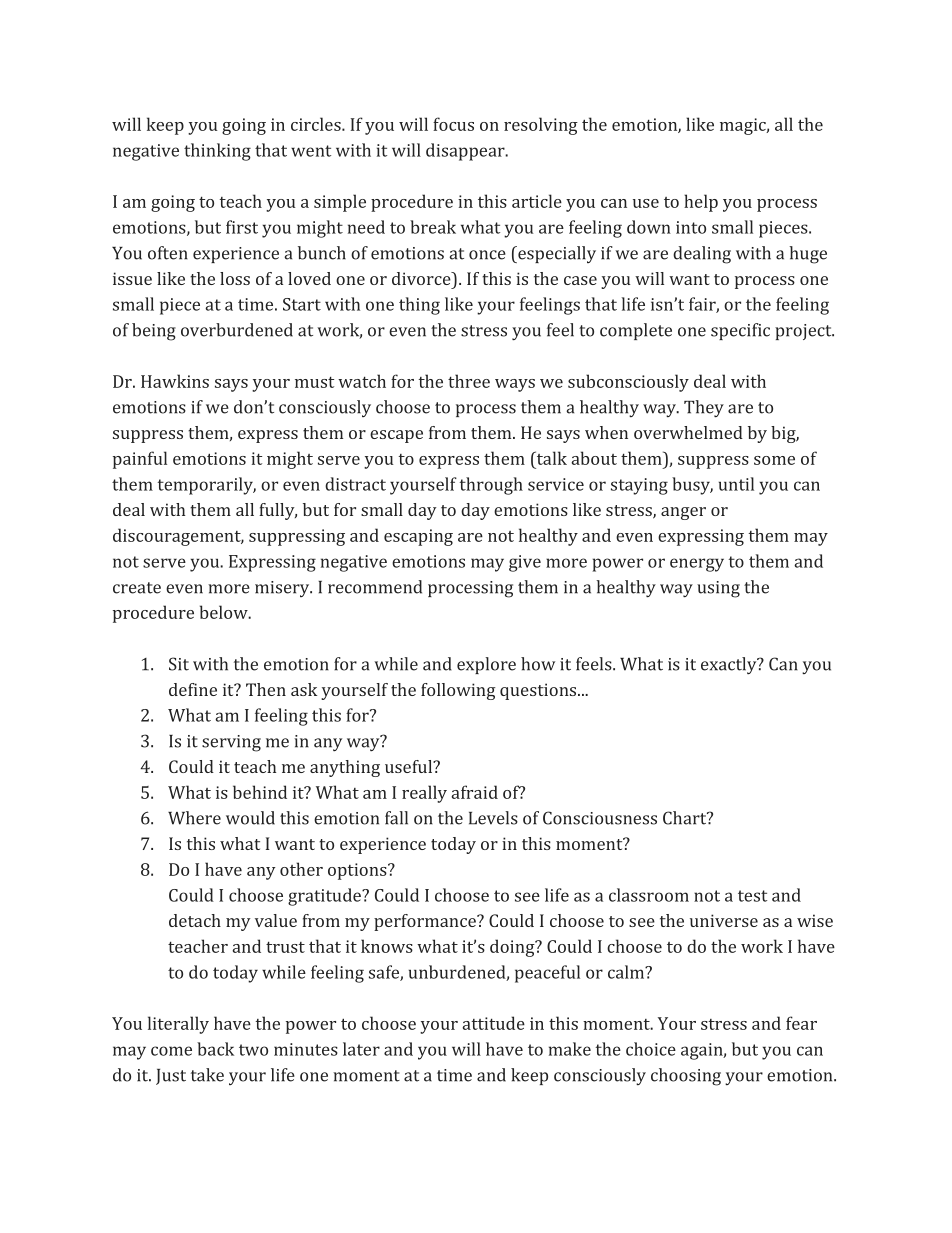  I want to click on using, so click(718, 589).
